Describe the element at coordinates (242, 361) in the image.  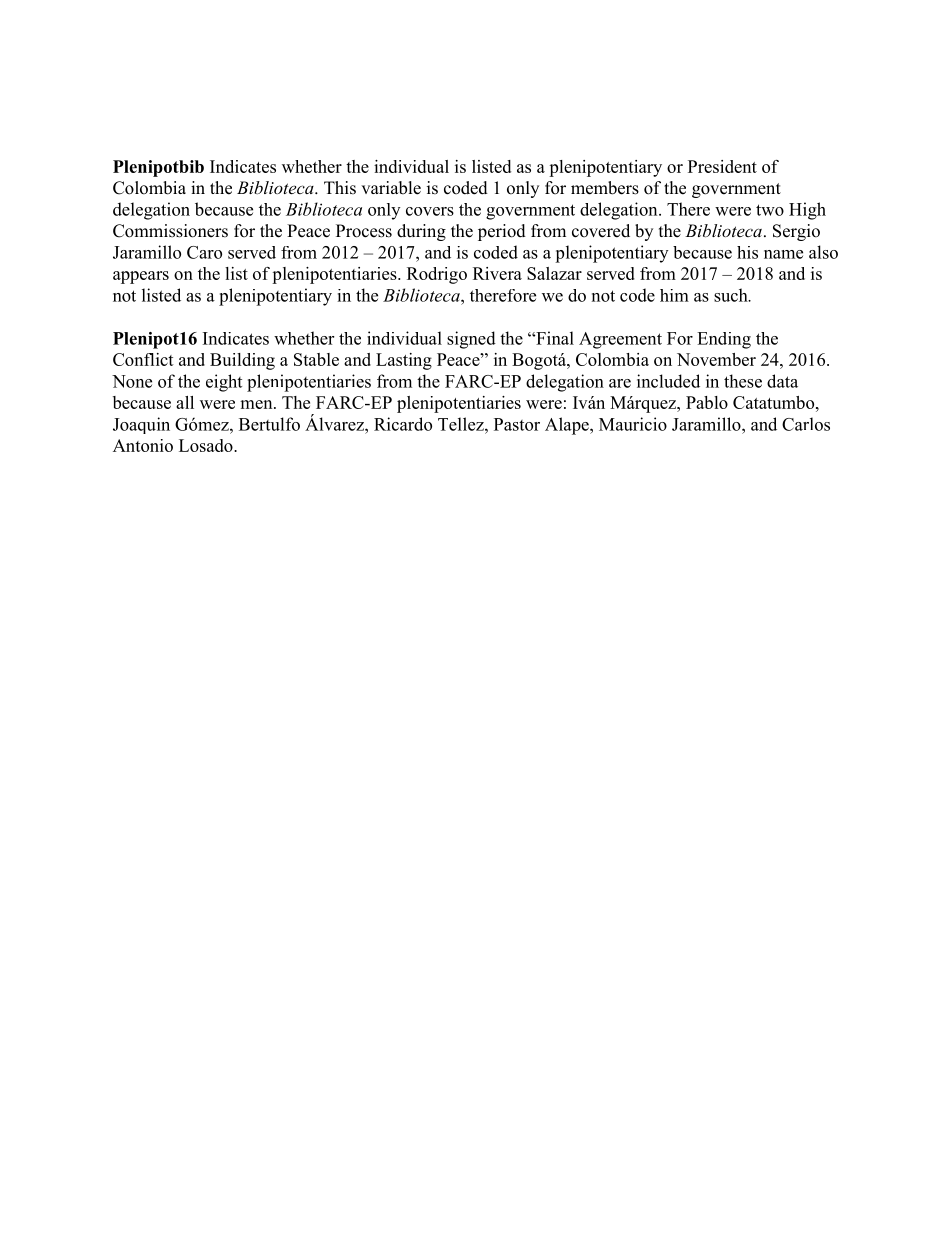
I see `Building` at that location.
